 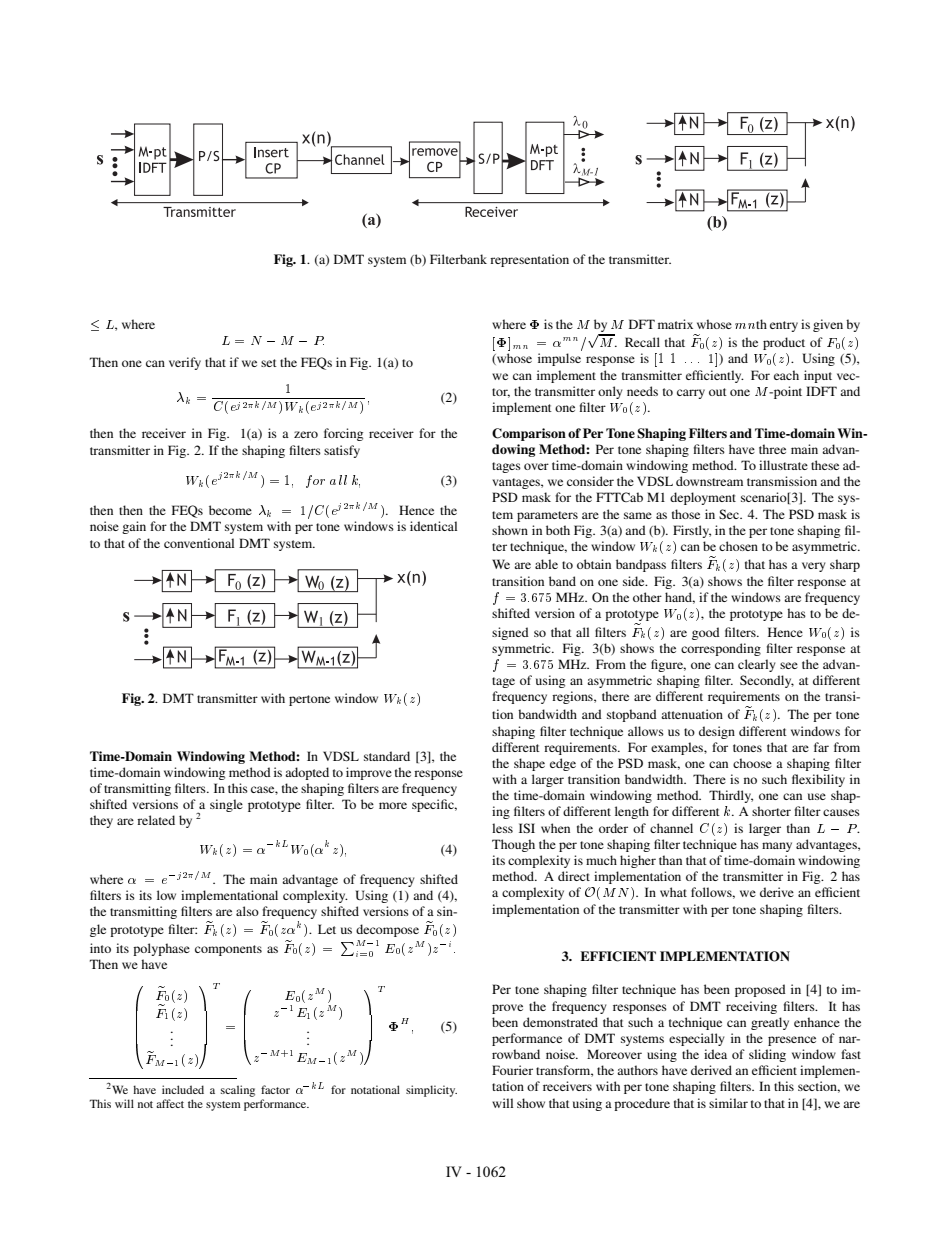 What do you see at coordinates (134, 527) in the image?
I see `gain` at bounding box center [134, 527].
